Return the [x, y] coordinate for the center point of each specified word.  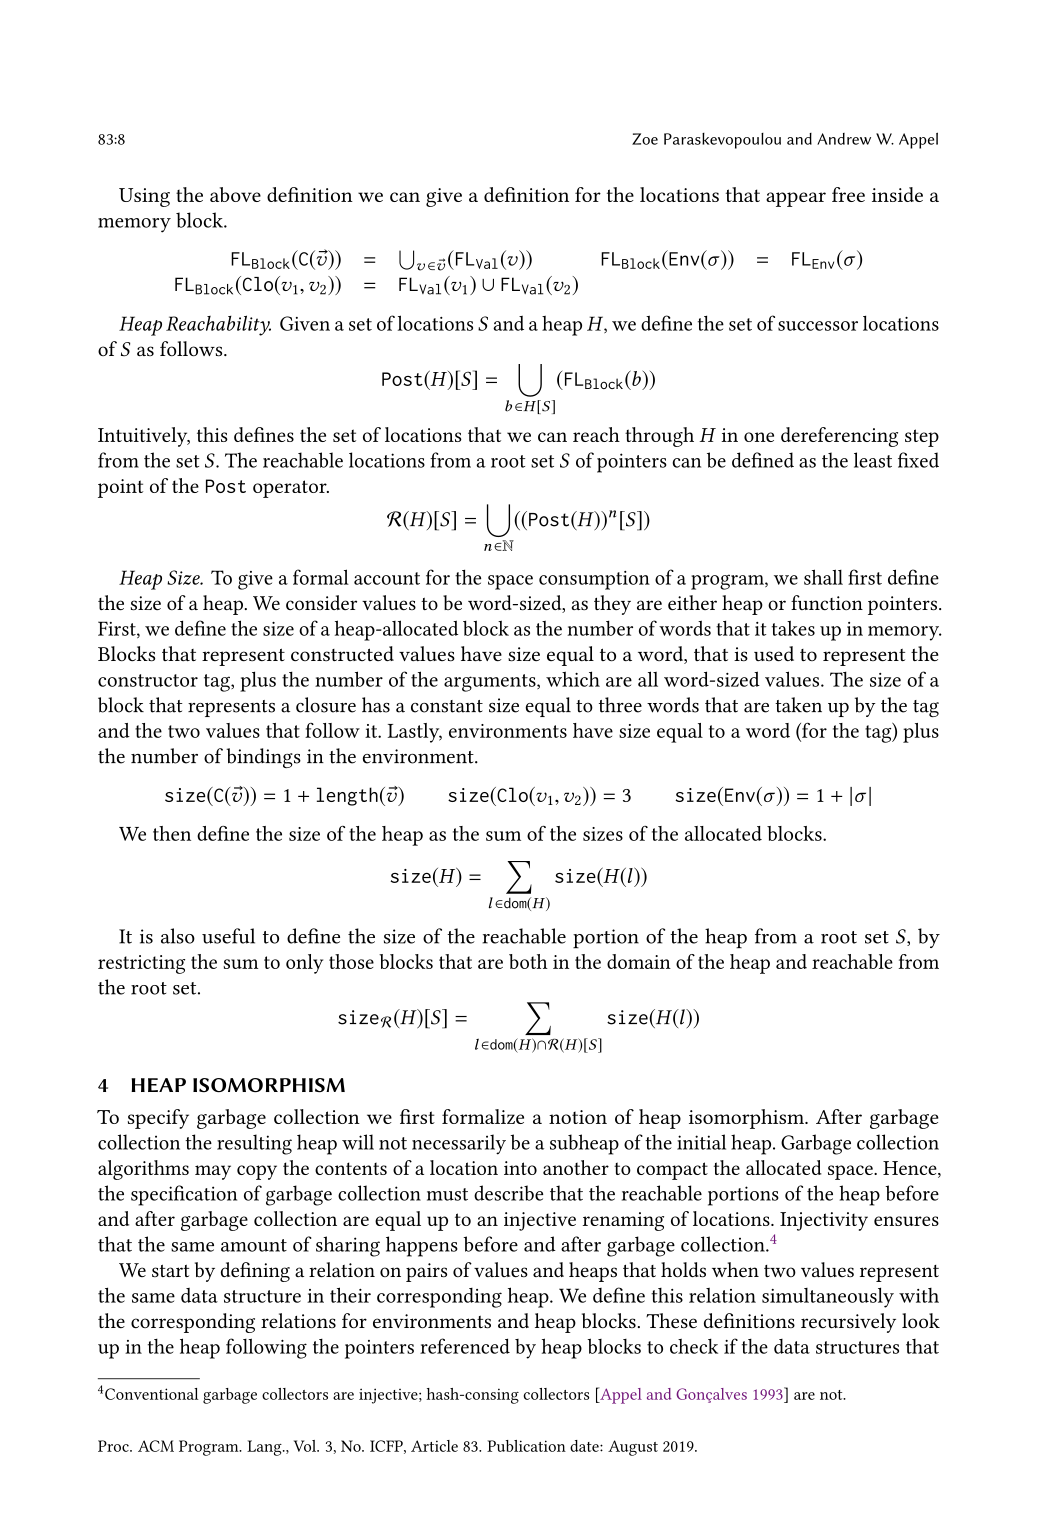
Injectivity [824, 1221]
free [848, 194]
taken [798, 705]
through [659, 437]
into [520, 1168]
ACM [156, 1446]
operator [291, 489]
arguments [491, 683]
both [528, 961]
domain [639, 961]
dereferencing [839, 437]
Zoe [645, 139]
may [213, 1172]
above [235, 194]
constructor [148, 680]
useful [228, 936]
